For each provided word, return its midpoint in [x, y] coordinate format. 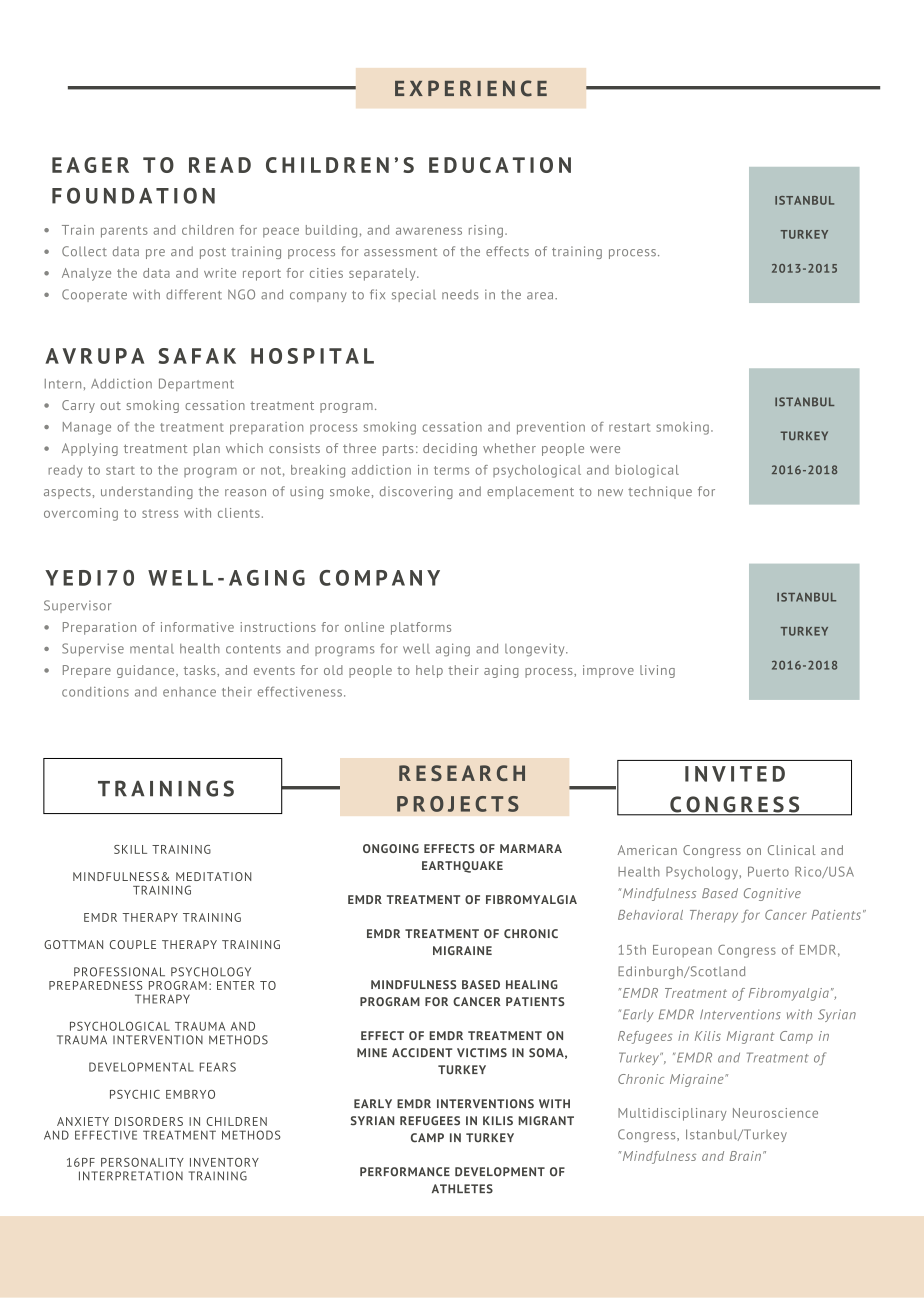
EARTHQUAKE [462, 867]
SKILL [130, 849]
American [647, 850]
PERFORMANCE [405, 1172]
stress [160, 513]
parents [124, 232]
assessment [400, 252]
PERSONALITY [142, 1162]
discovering [416, 492]
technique [660, 492]
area [541, 296]
